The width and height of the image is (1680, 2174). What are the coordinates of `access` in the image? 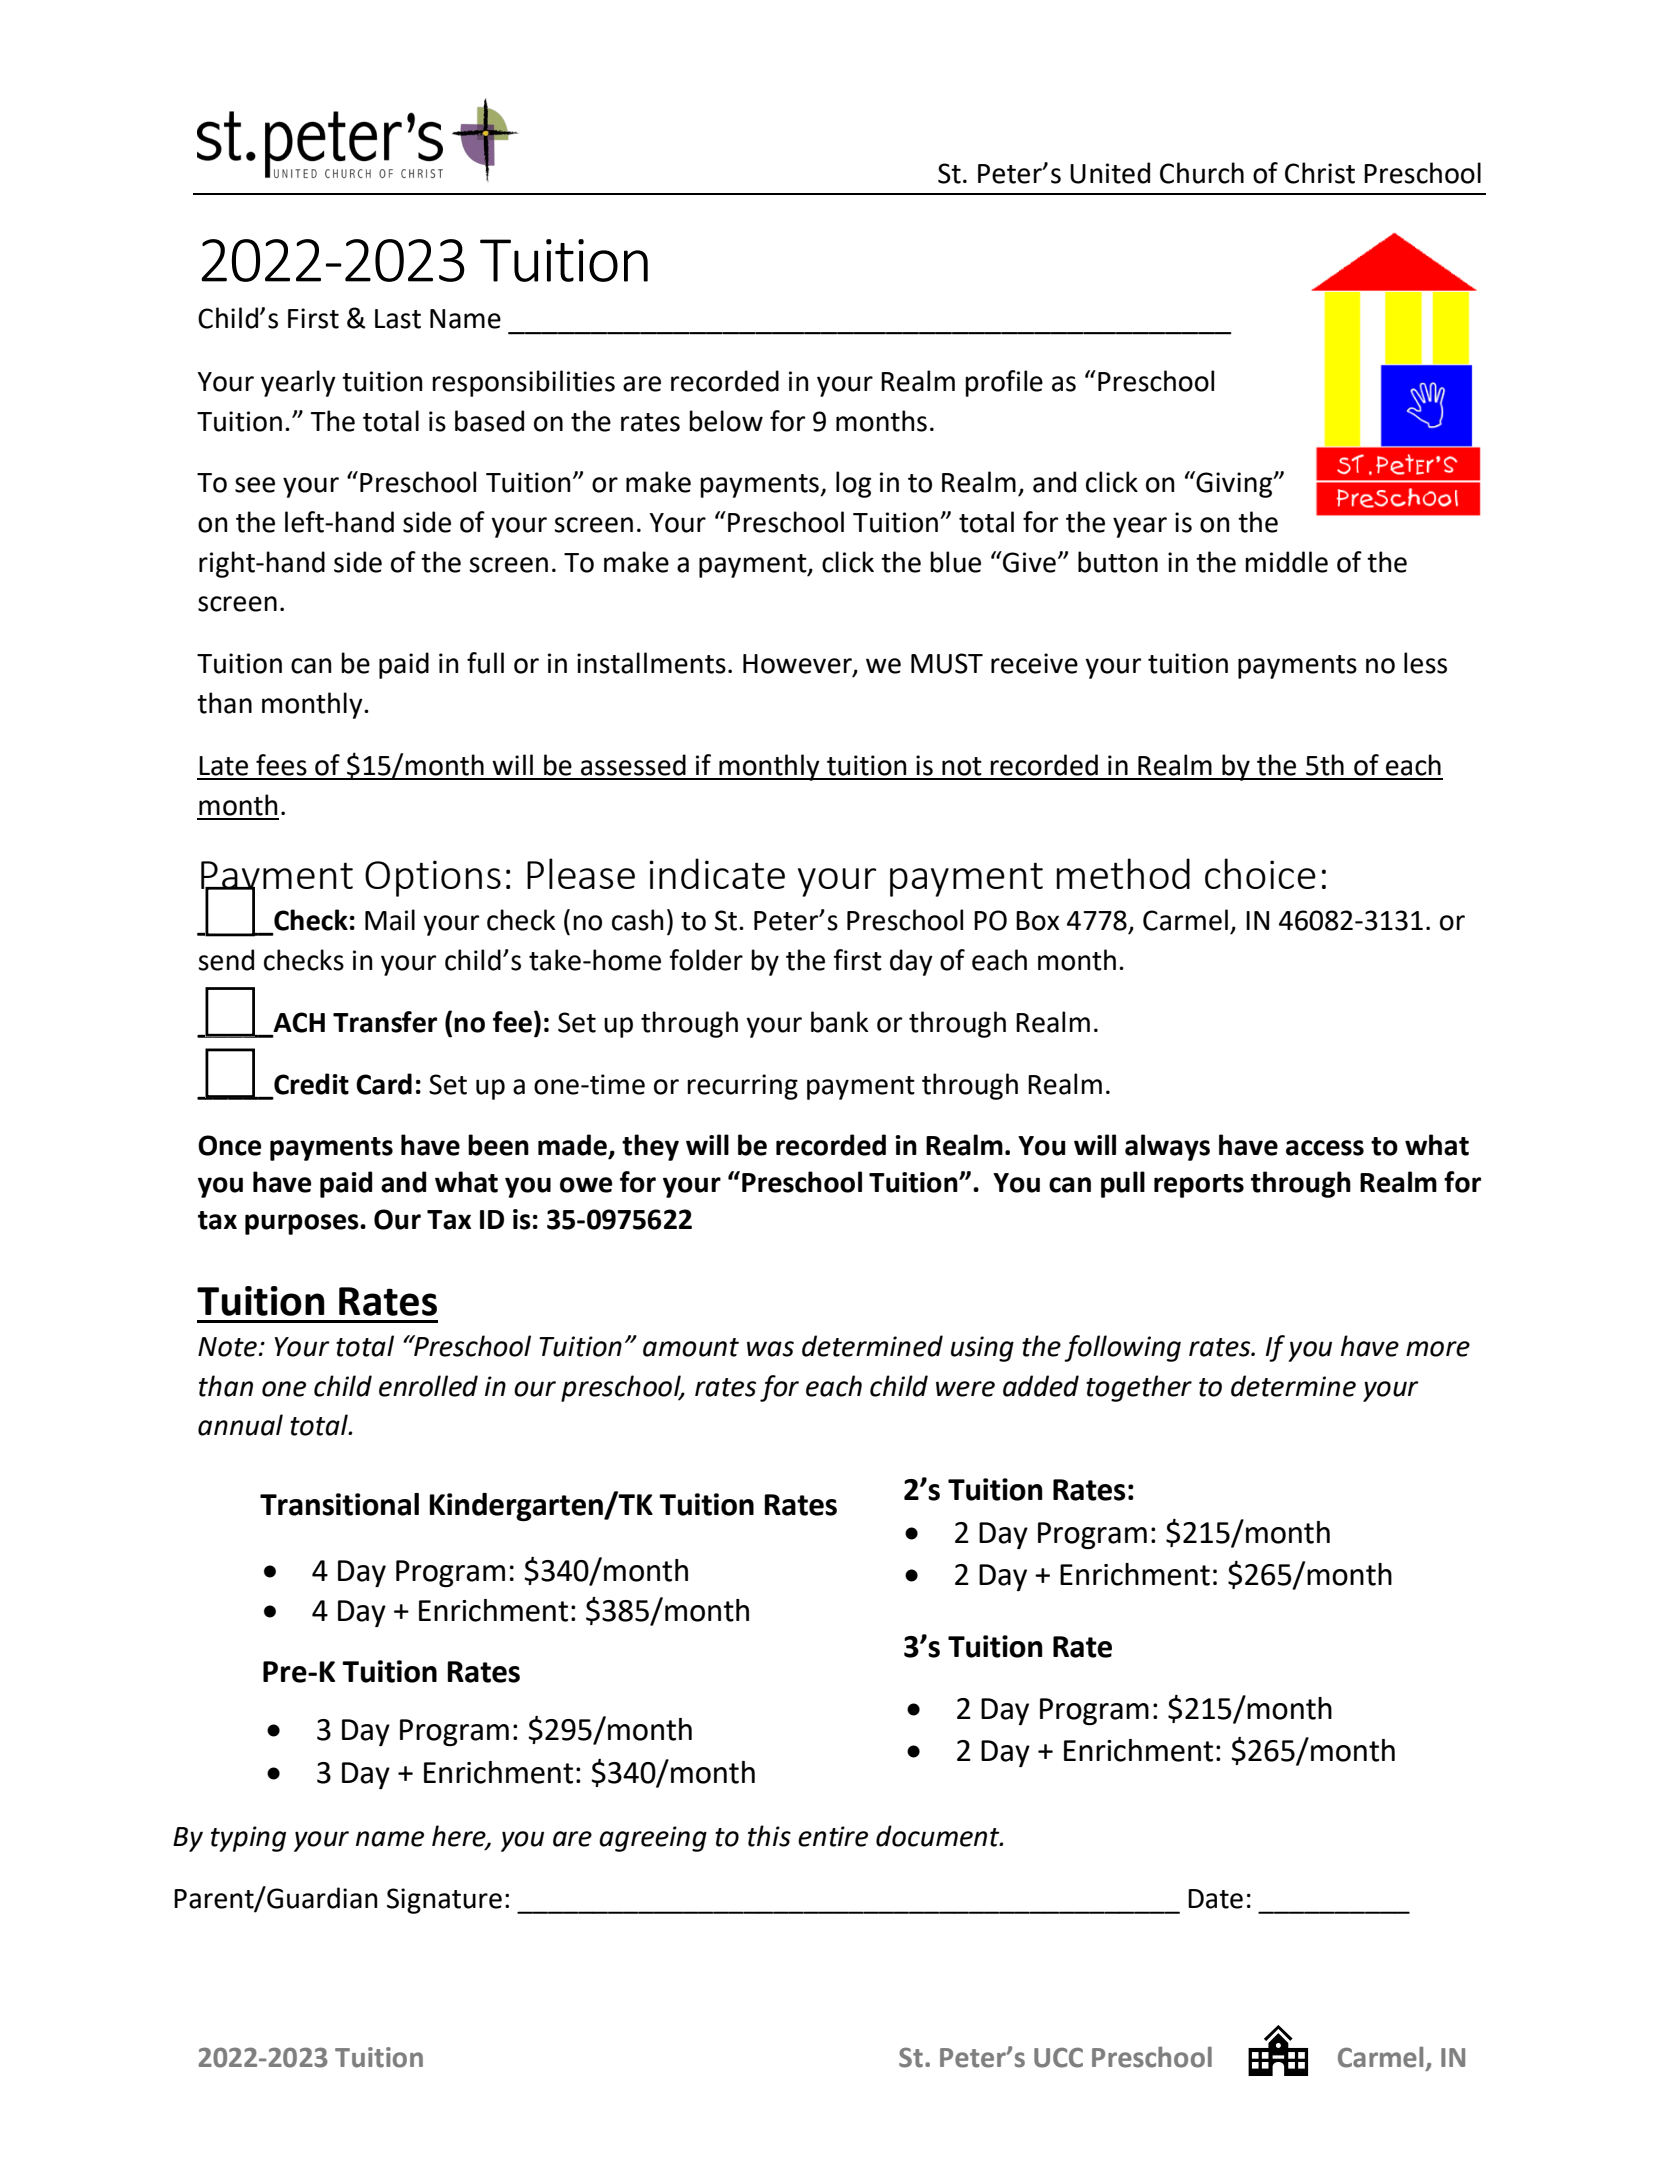 It's located at (1325, 1148).
